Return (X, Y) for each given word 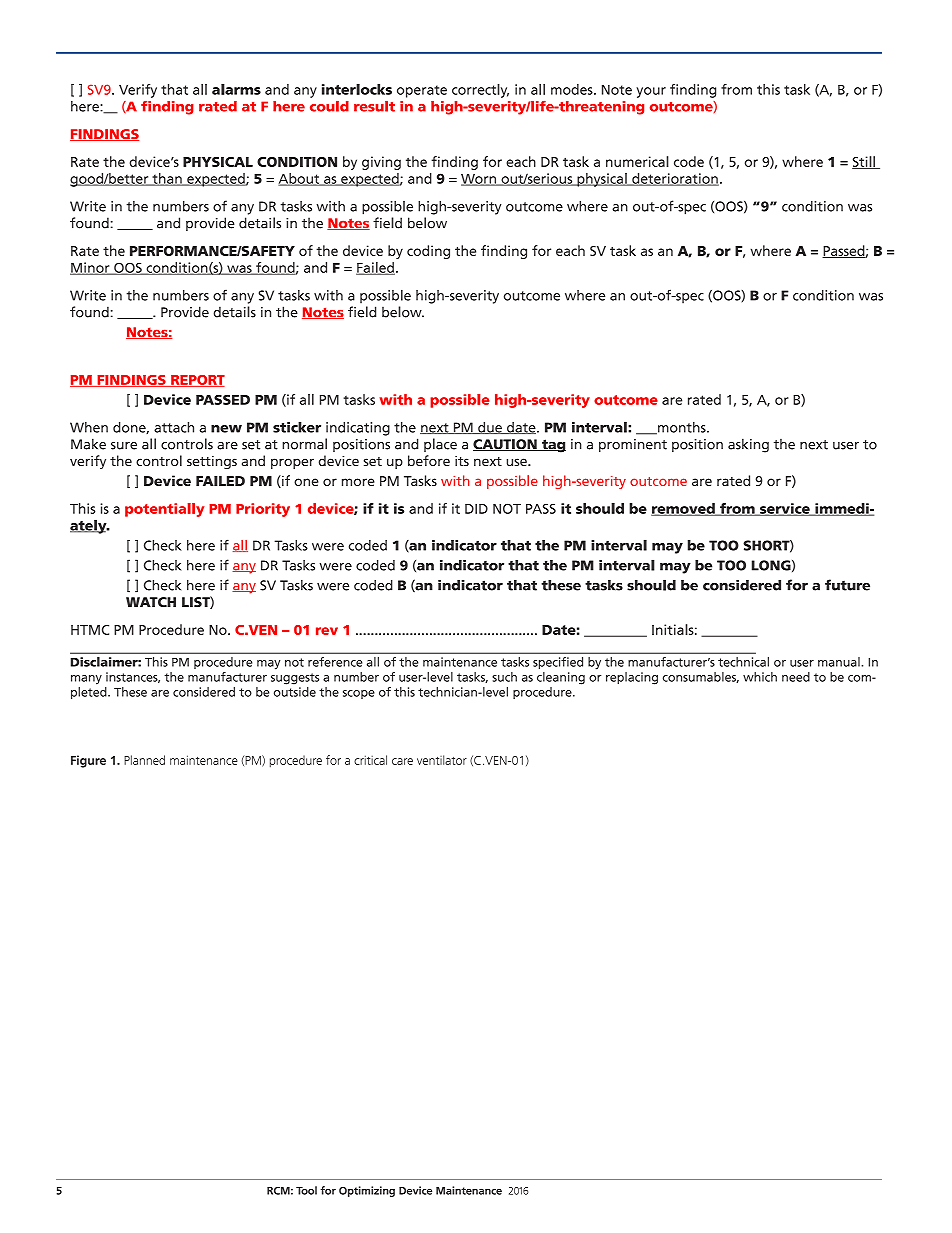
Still (864, 162)
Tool (306, 1190)
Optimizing (367, 1191)
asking (748, 445)
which (760, 677)
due (490, 428)
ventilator (442, 760)
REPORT (197, 381)
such (504, 677)
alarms (236, 89)
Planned (144, 760)
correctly (480, 91)
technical (743, 662)
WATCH (151, 602)
